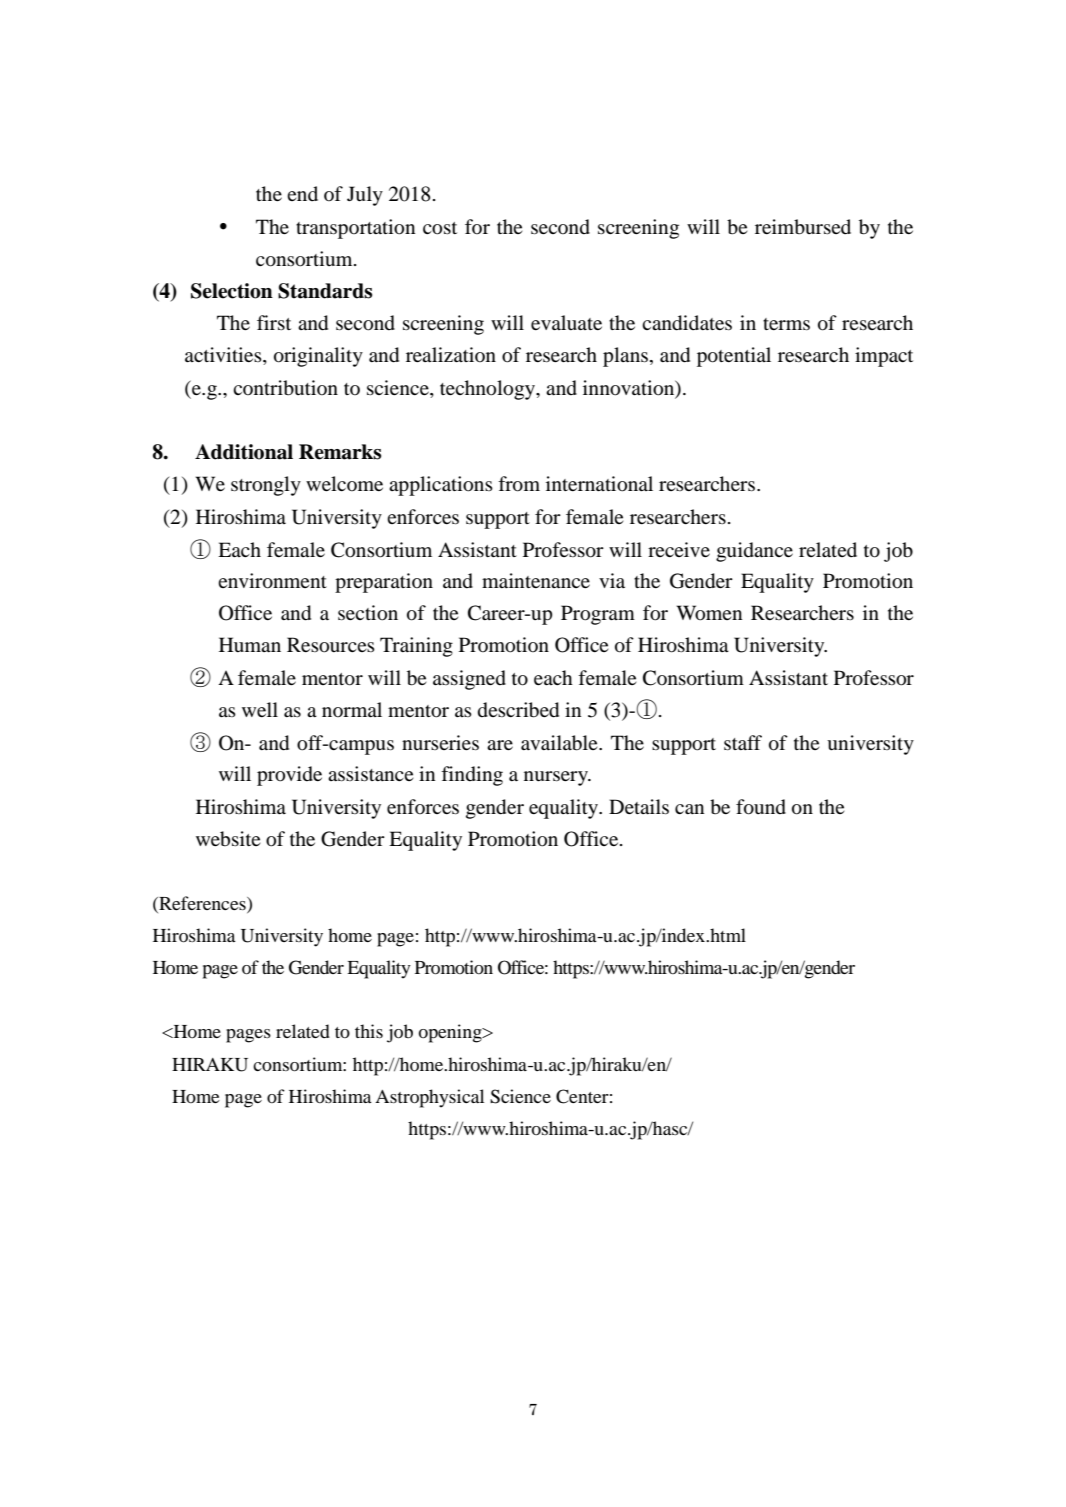  What do you see at coordinates (369, 1031) in the screenshot?
I see `this` at bounding box center [369, 1031].
